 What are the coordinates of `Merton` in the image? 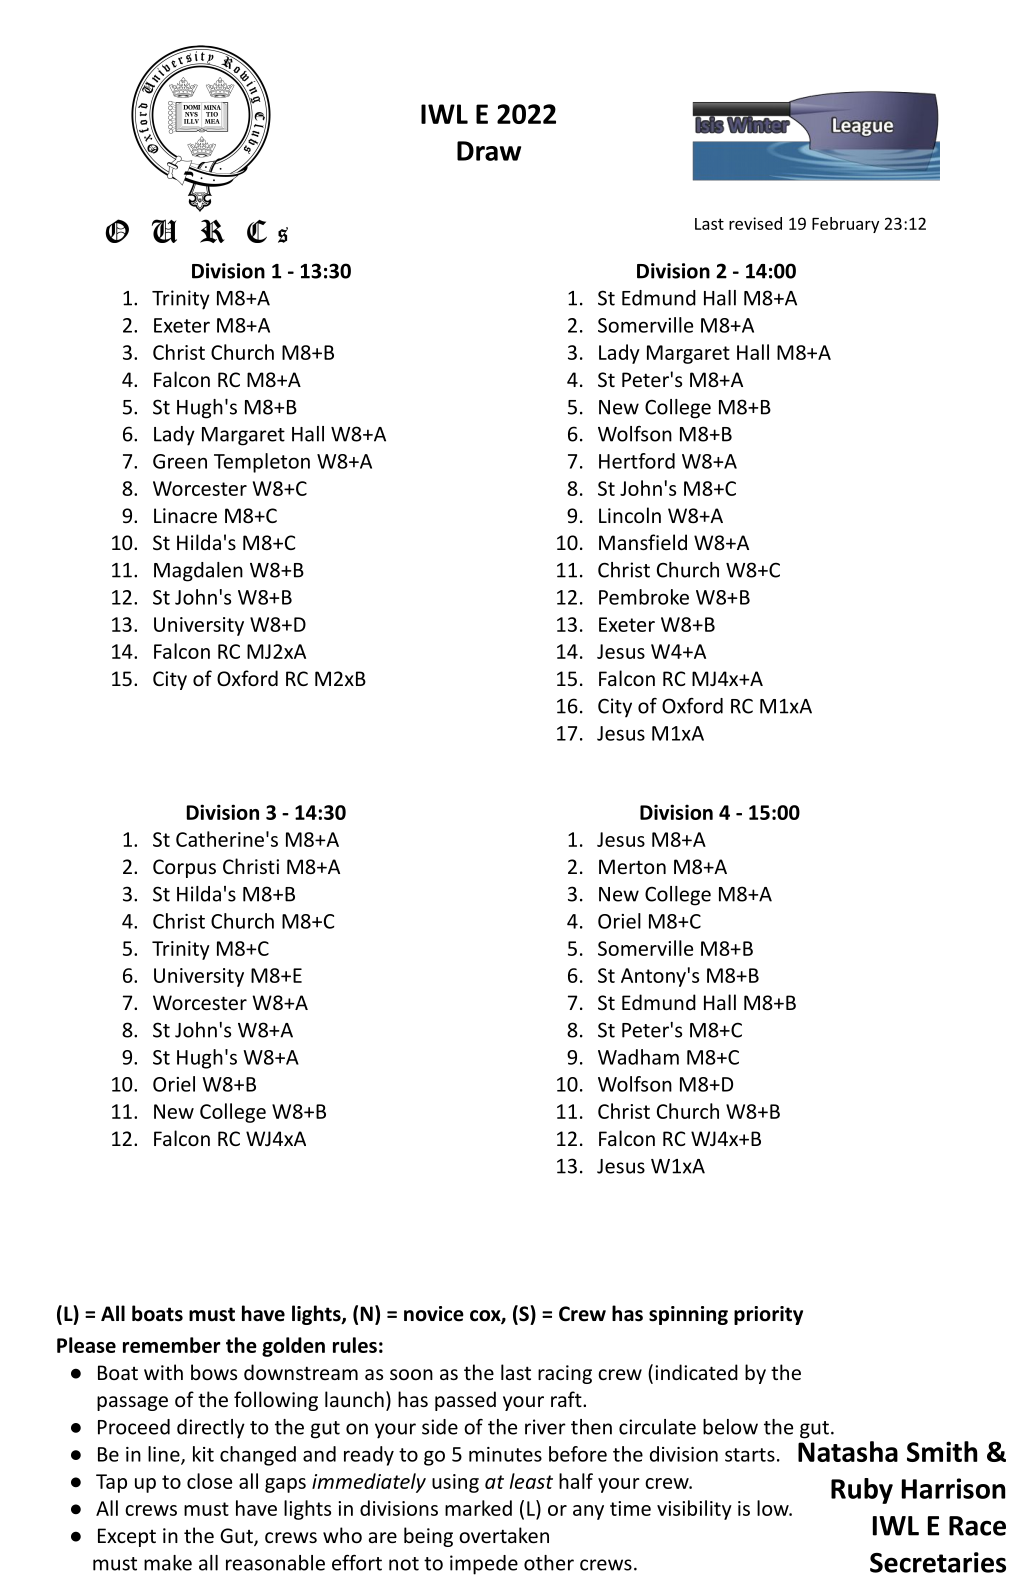 It's located at (632, 866).
